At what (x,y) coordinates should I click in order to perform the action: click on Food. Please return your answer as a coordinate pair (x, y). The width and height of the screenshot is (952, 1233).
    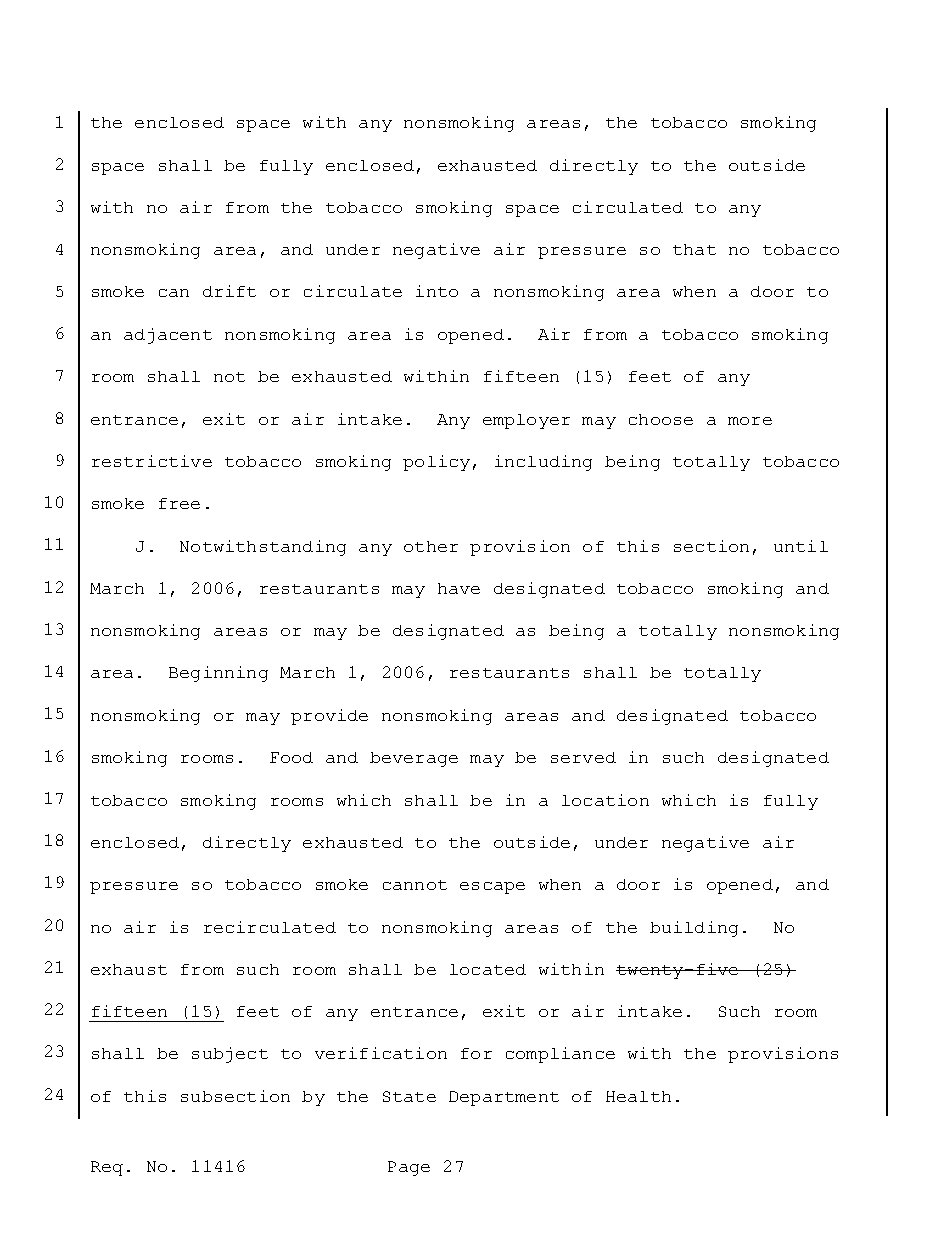
    Looking at the image, I should click on (291, 757).
